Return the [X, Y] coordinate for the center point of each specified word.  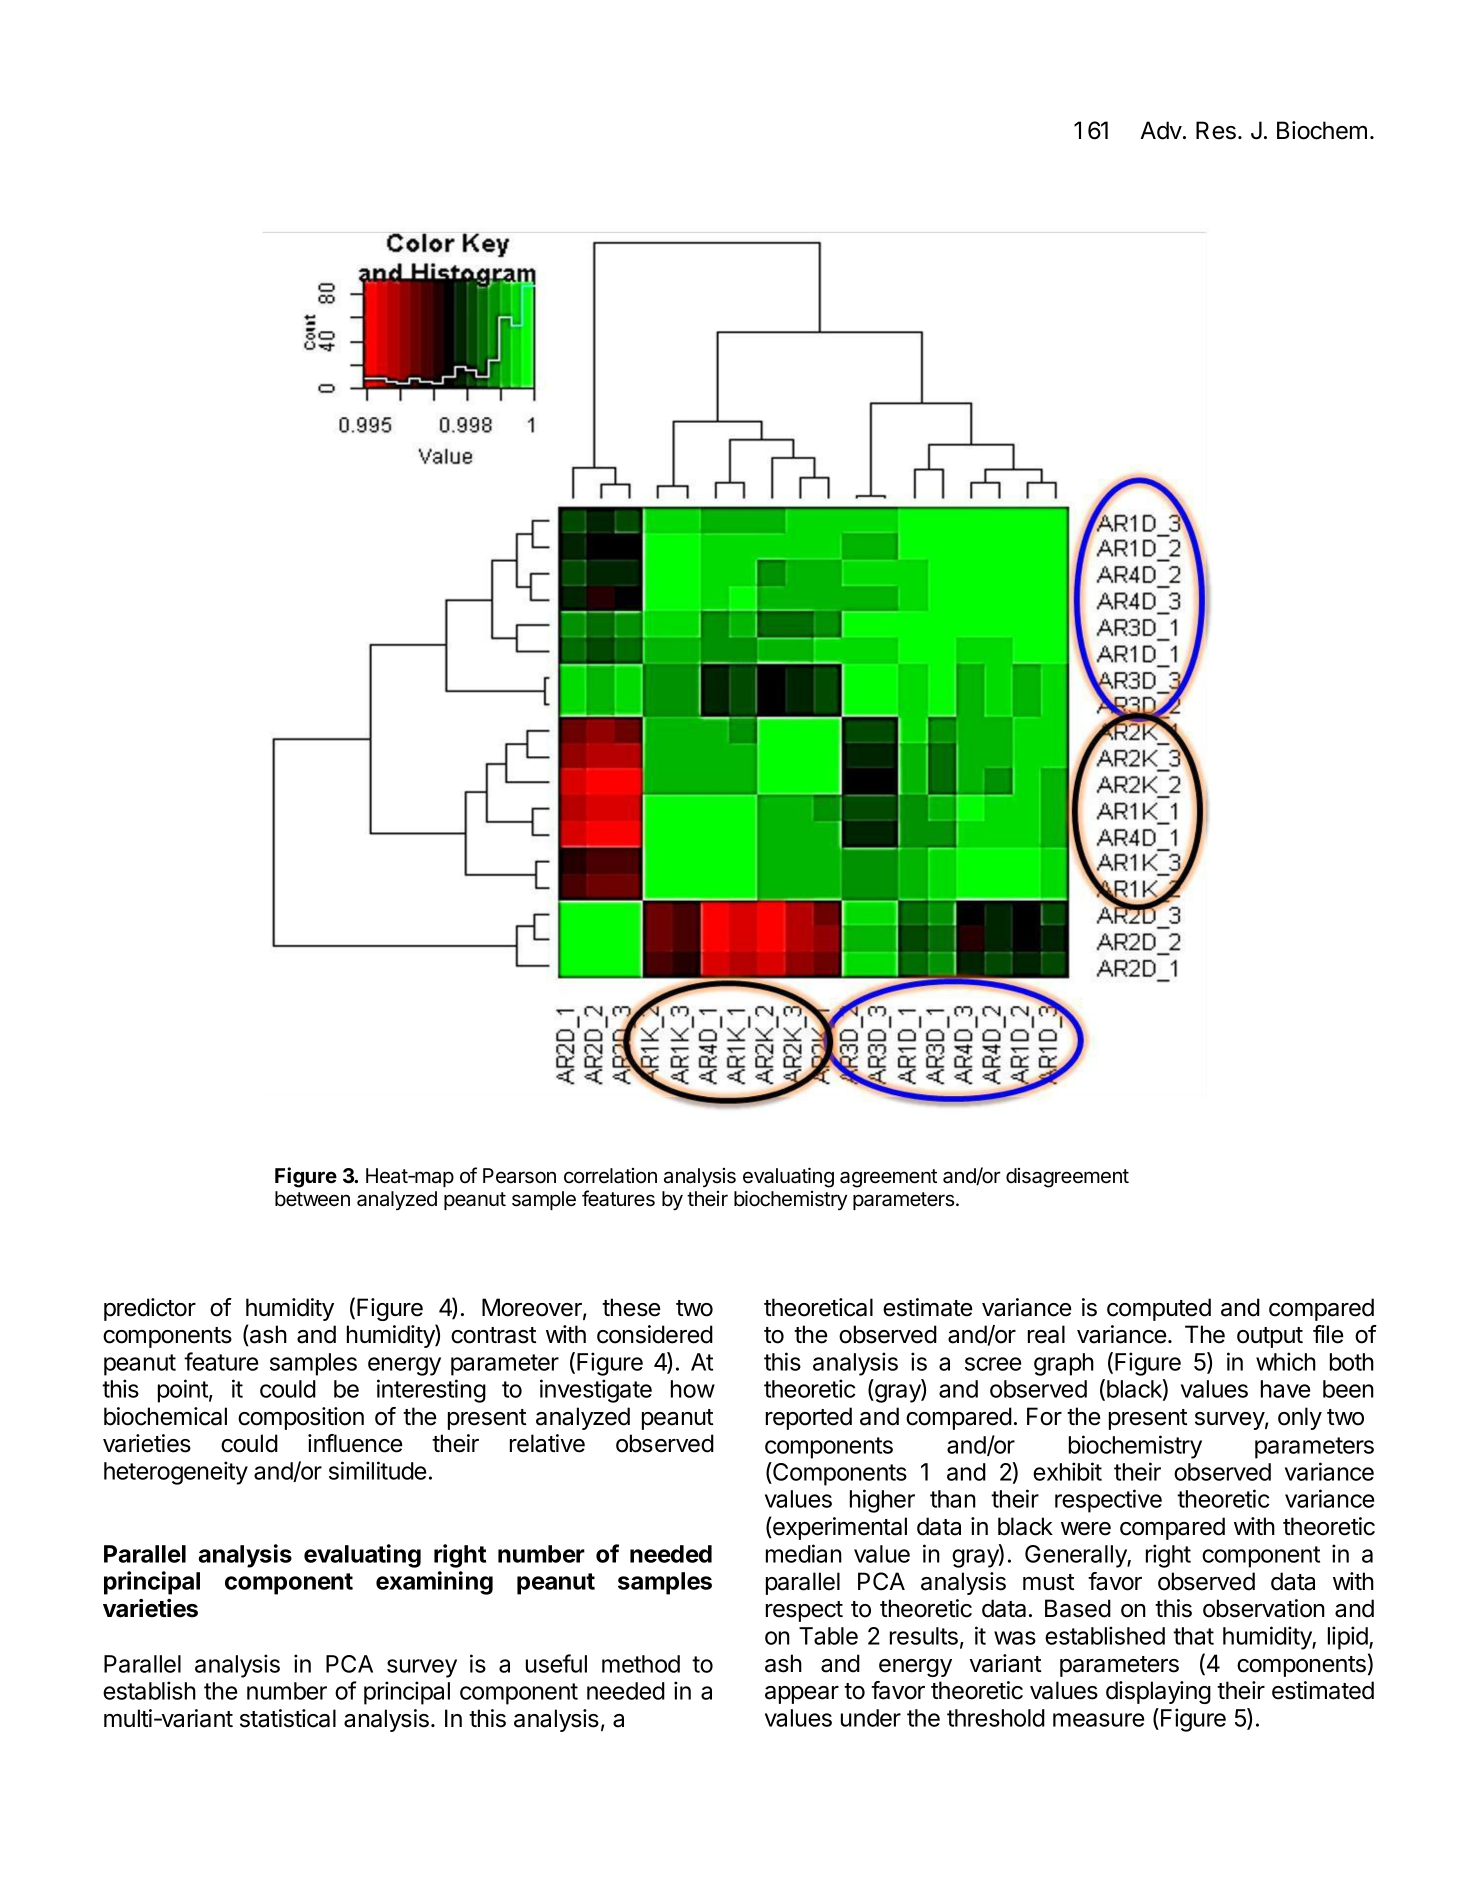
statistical [288, 1718]
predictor [150, 1309]
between [312, 1199]
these [631, 1307]
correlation [610, 1176]
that [1193, 1636]
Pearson [519, 1176]
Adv [1162, 130]
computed [1159, 1309]
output [1270, 1337]
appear [802, 1695]
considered [655, 1334]
